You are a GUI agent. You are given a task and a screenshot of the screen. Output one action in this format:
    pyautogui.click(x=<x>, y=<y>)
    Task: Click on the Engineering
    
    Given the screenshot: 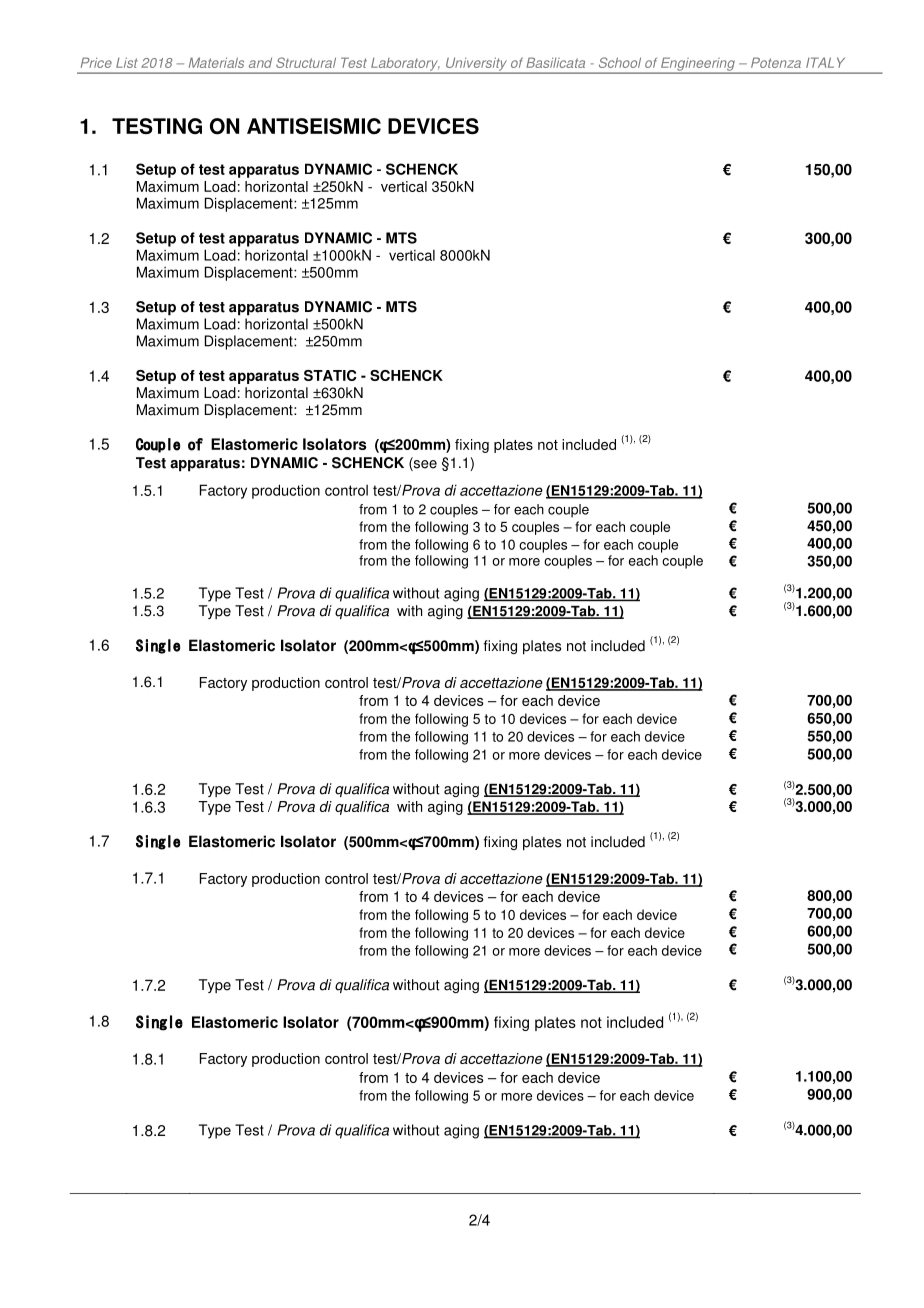 What is the action you would take?
    pyautogui.click(x=698, y=65)
